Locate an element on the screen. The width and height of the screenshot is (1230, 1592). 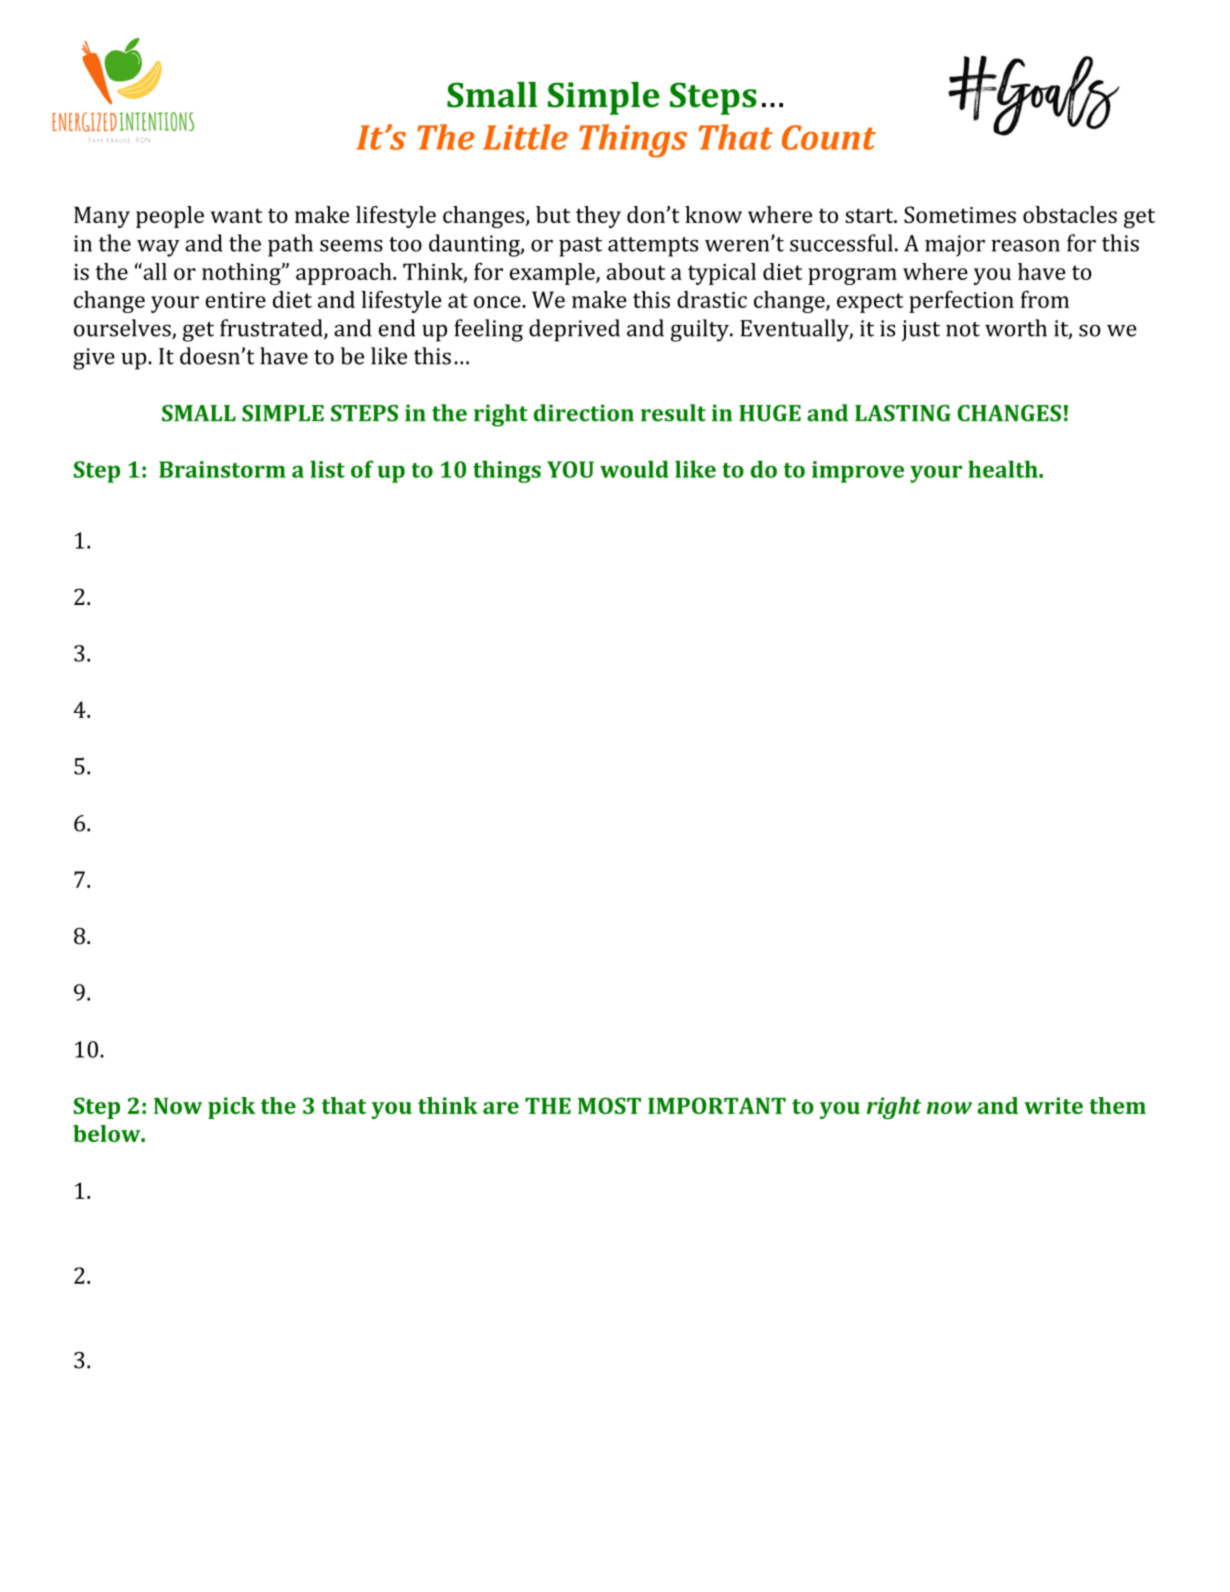
would is located at coordinates (634, 469).
